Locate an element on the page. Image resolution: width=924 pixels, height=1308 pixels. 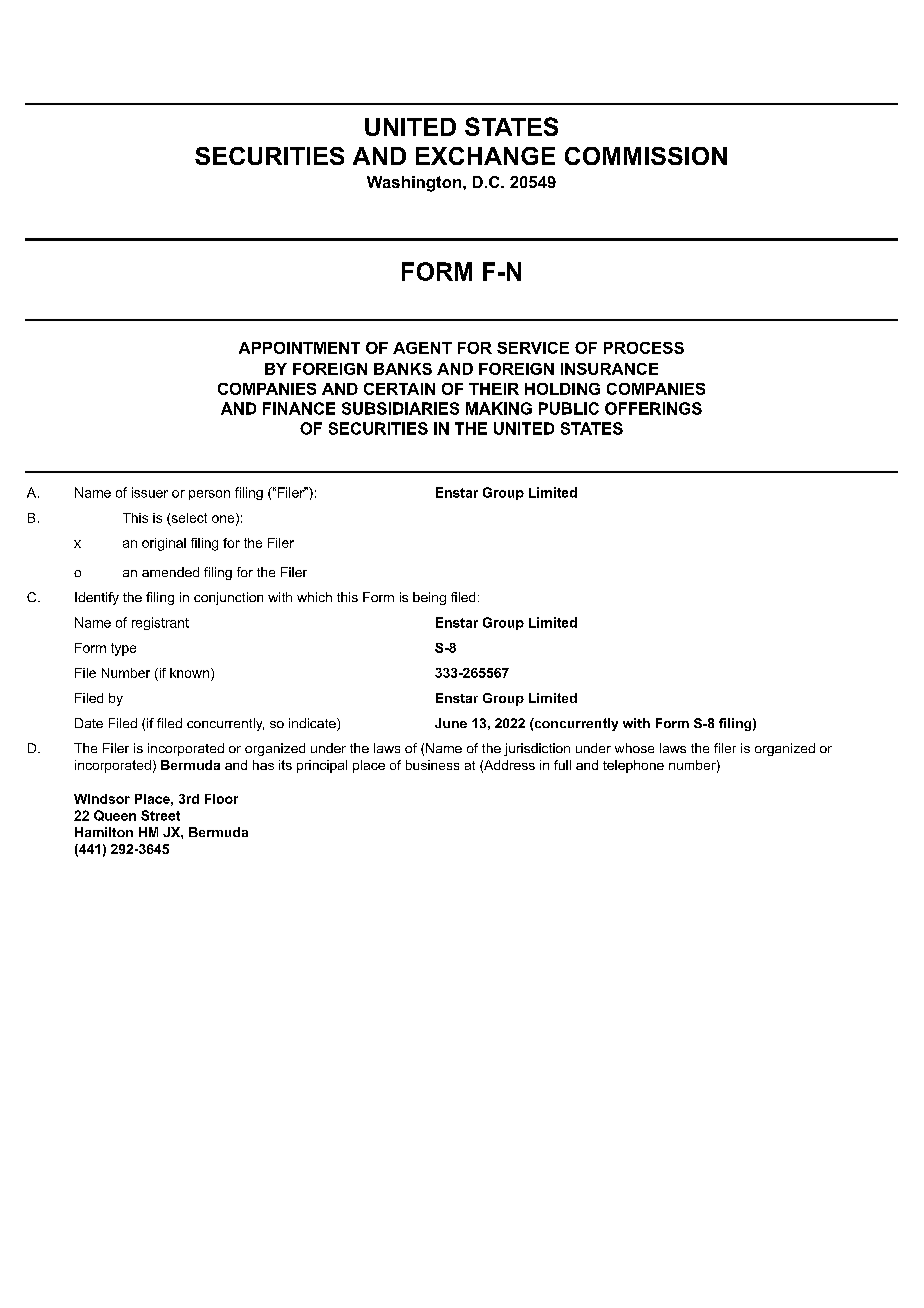
principal is located at coordinates (322, 766).
